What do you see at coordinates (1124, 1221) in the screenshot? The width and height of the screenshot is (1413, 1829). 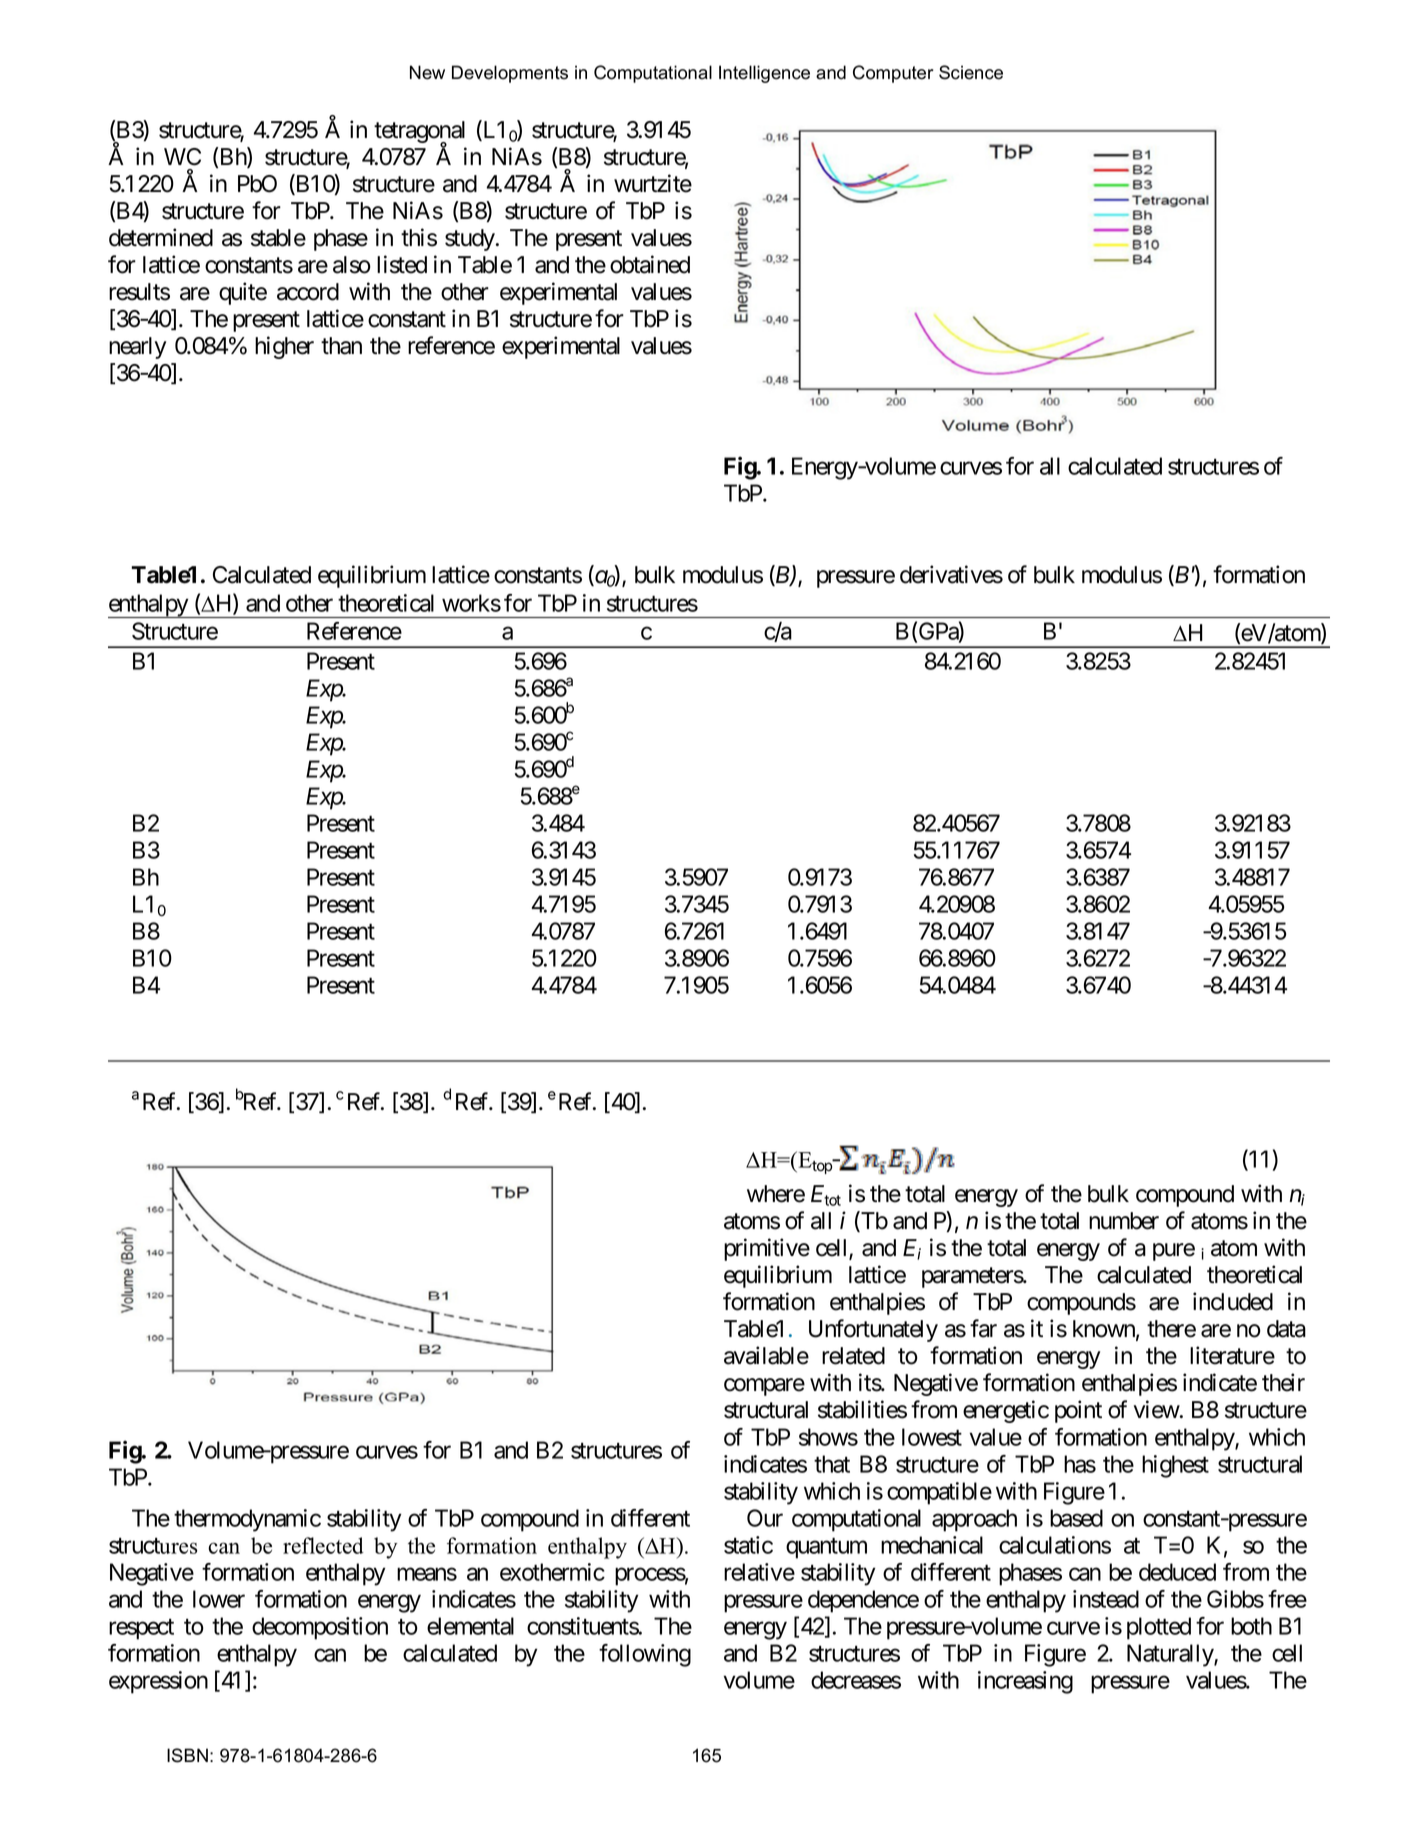 I see `number` at bounding box center [1124, 1221].
